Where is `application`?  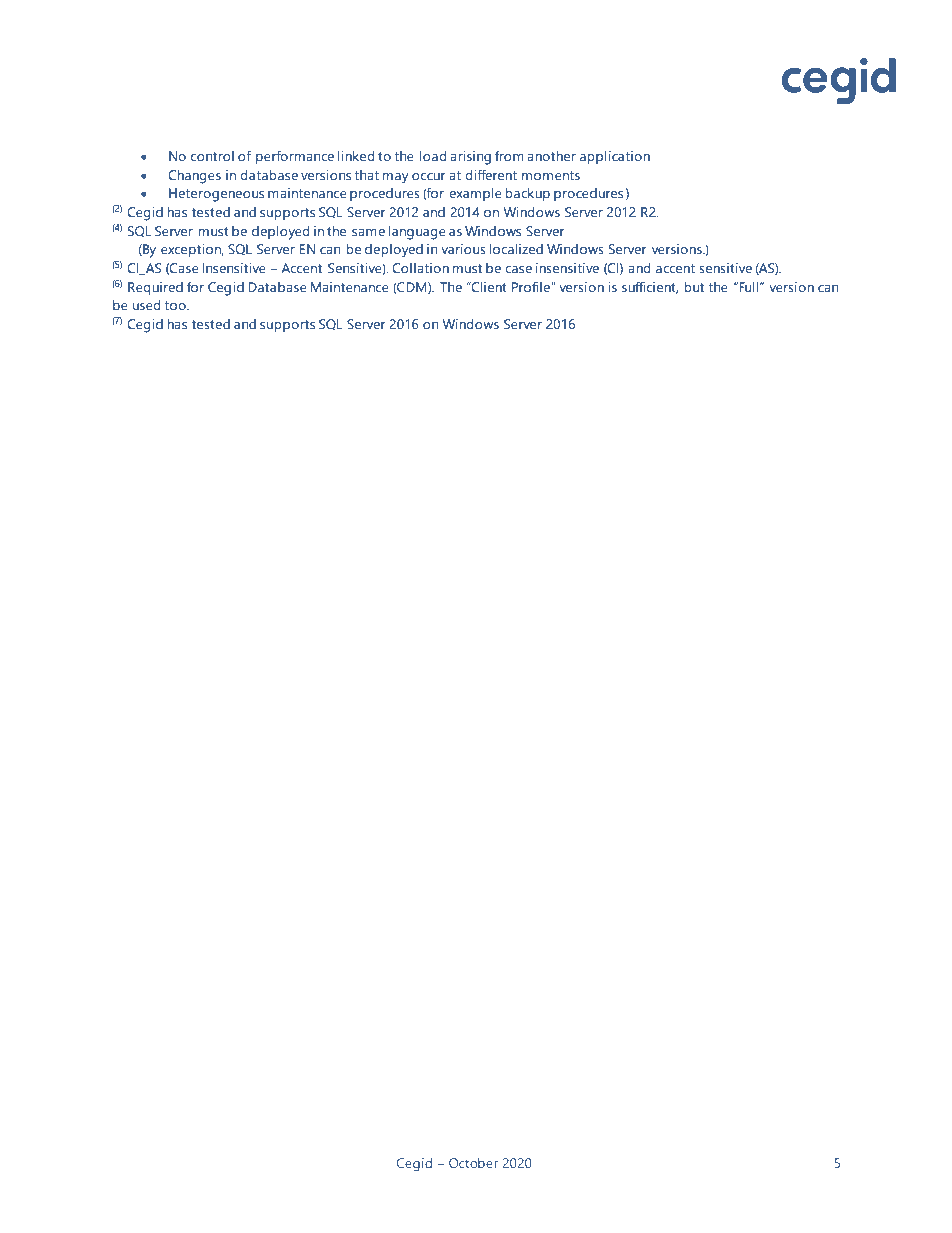
application is located at coordinates (615, 157).
